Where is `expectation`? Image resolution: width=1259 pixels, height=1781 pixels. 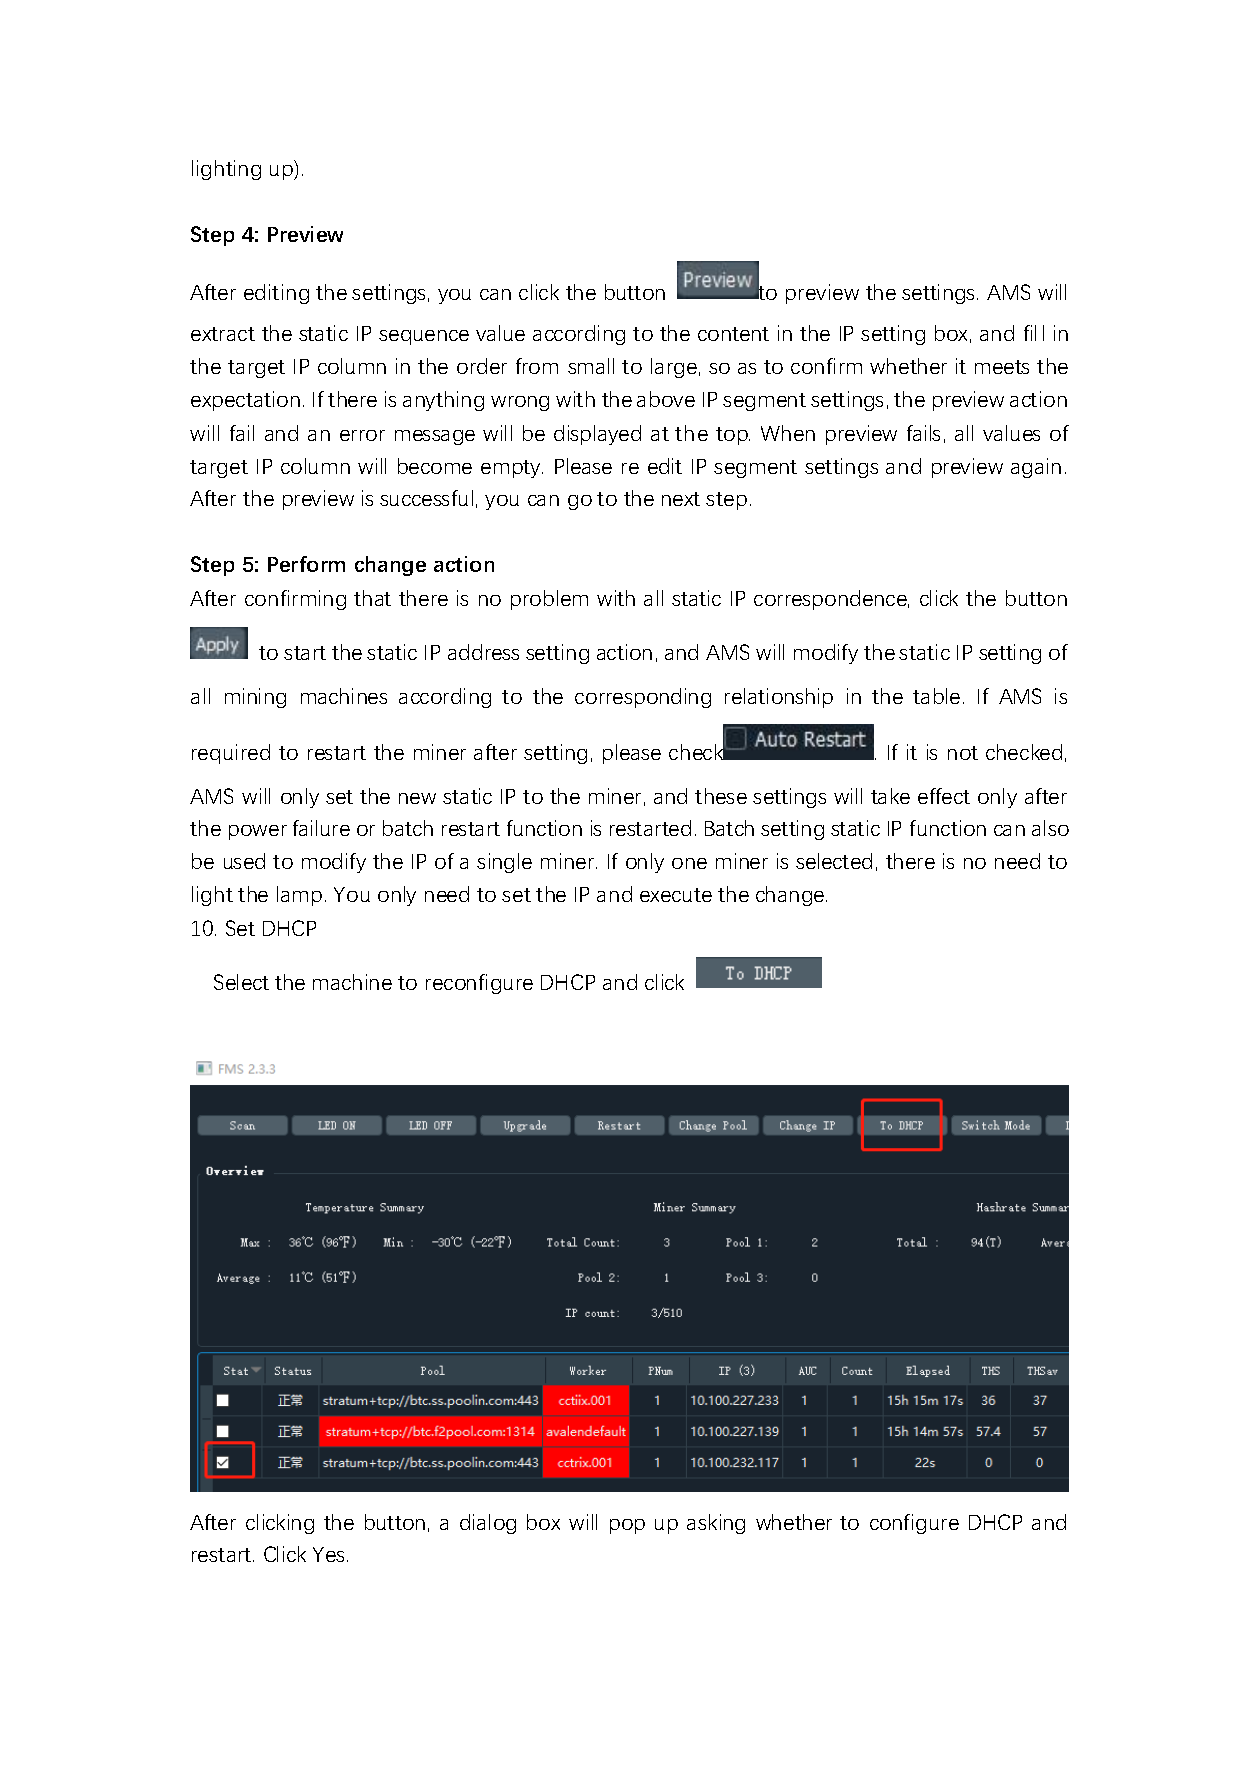 expectation is located at coordinates (245, 401).
